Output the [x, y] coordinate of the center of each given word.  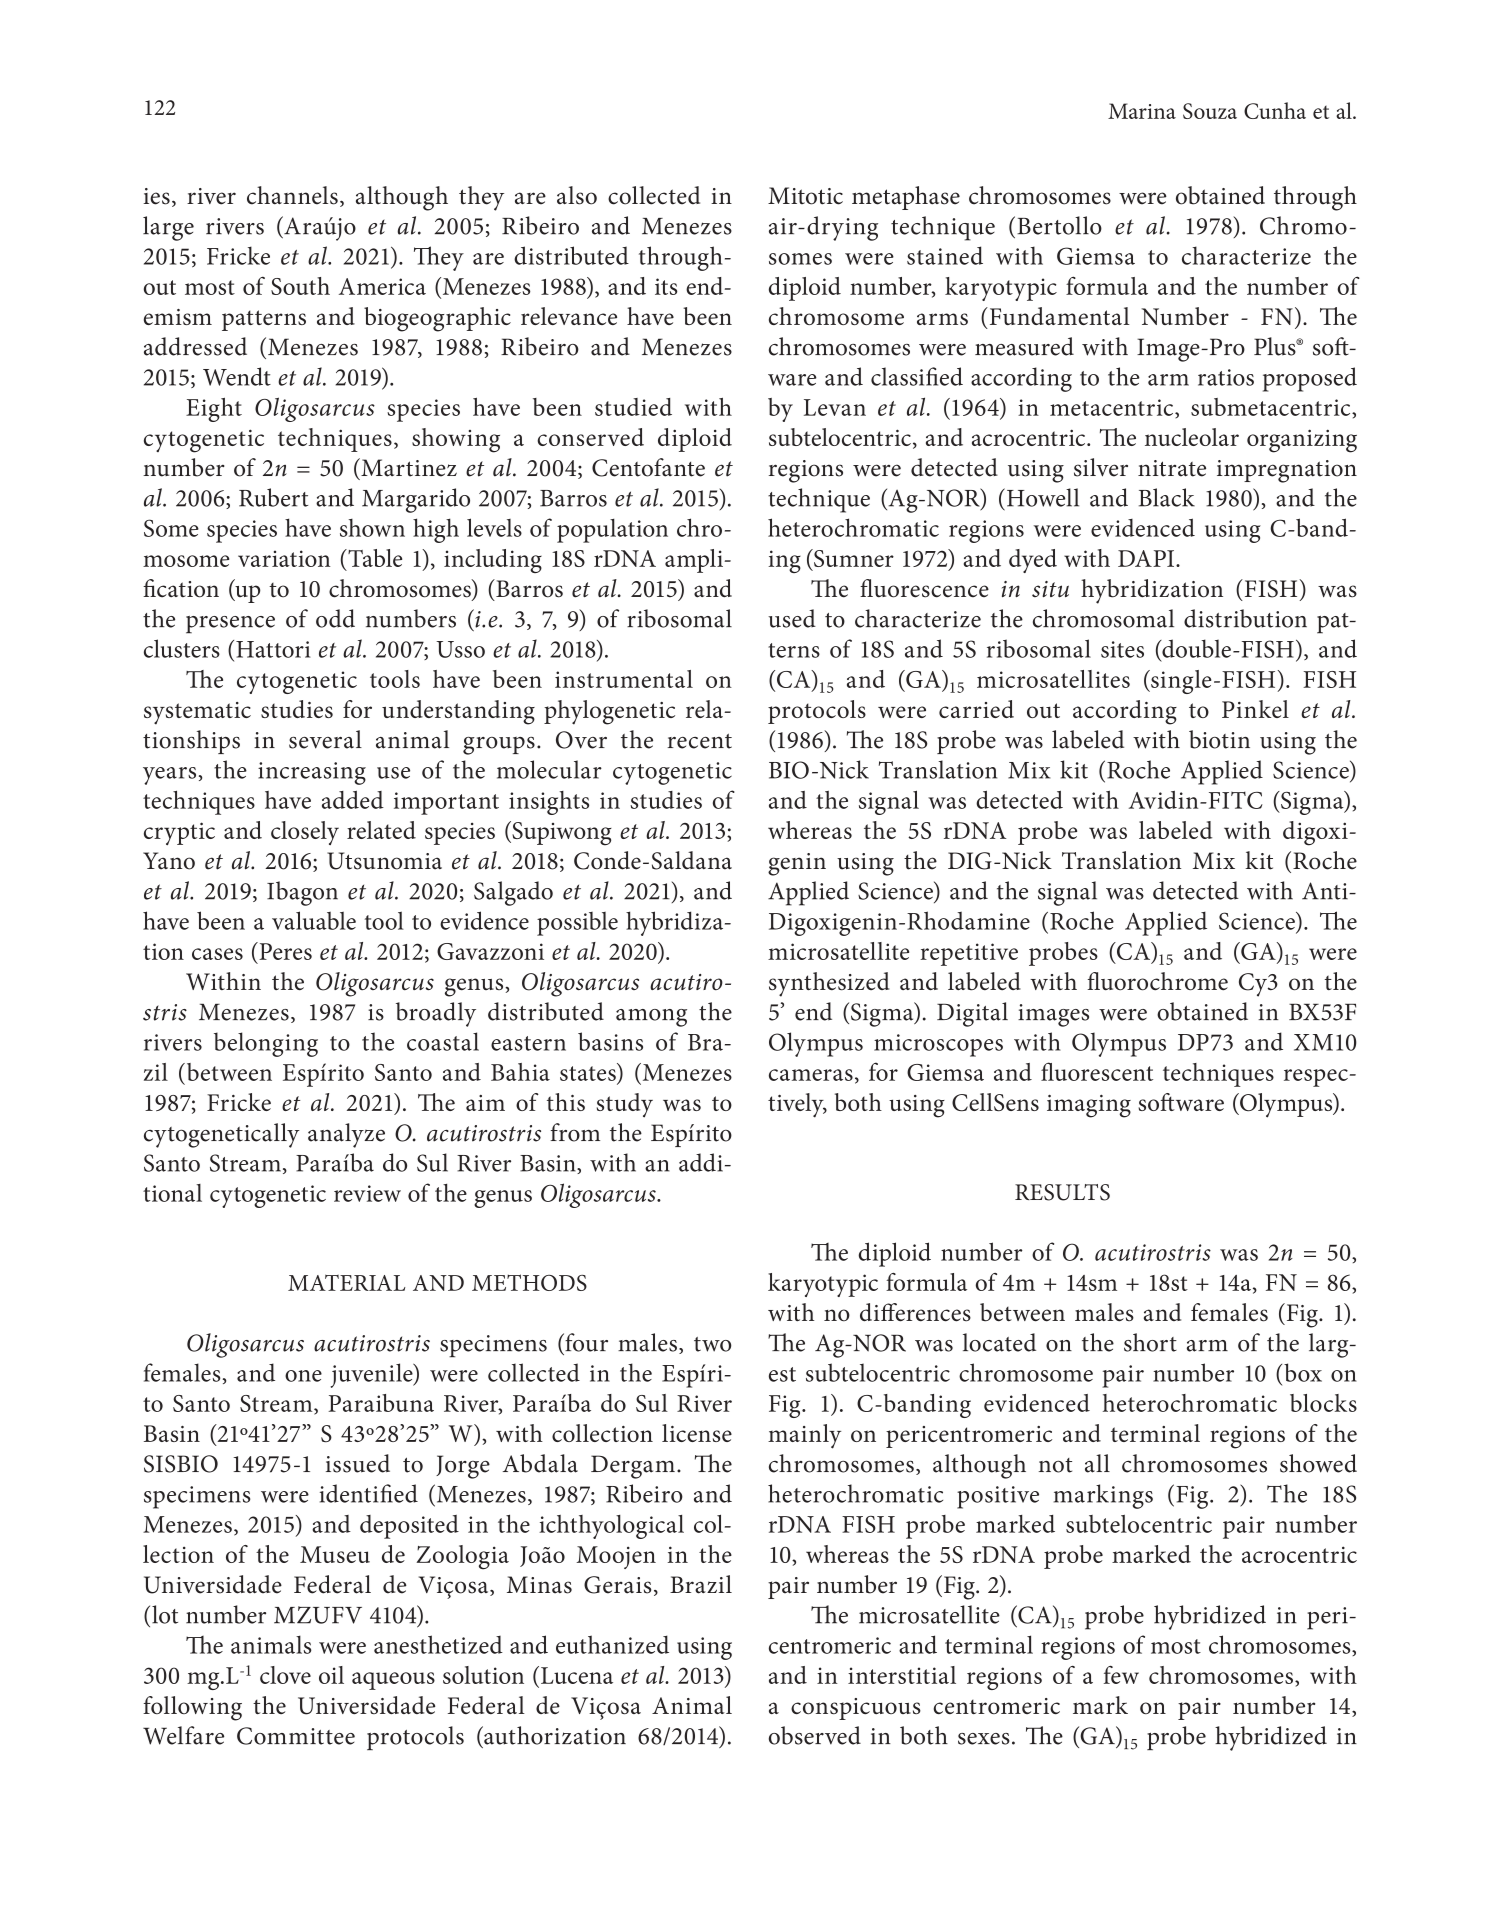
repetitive [969, 954]
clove [285, 1675]
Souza [1210, 111]
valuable [314, 920]
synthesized [829, 984]
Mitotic [805, 196]
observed [815, 1735]
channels [292, 195]
